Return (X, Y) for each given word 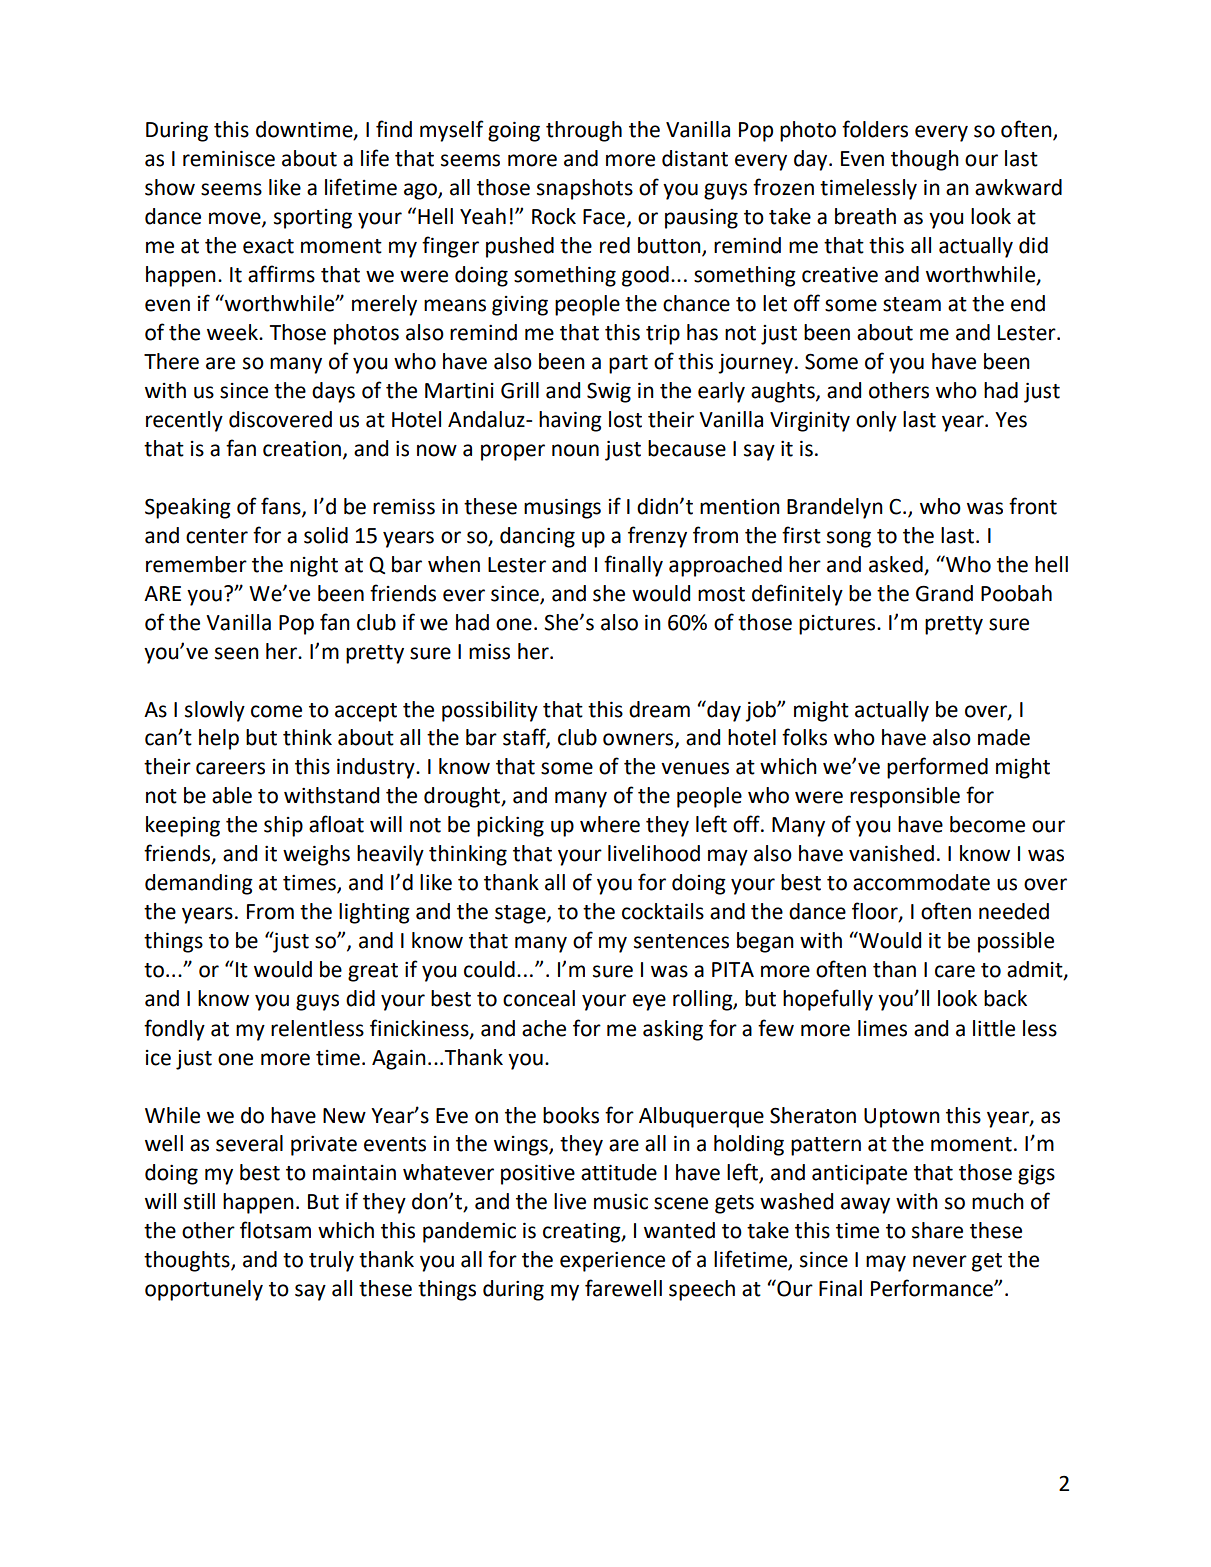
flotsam (275, 1230)
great (373, 972)
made (1004, 737)
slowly (215, 711)
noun (575, 450)
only (876, 421)
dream (659, 709)
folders (875, 129)
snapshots (585, 189)
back (1005, 998)
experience (612, 1262)
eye (649, 1002)
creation (302, 448)
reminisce (229, 158)
